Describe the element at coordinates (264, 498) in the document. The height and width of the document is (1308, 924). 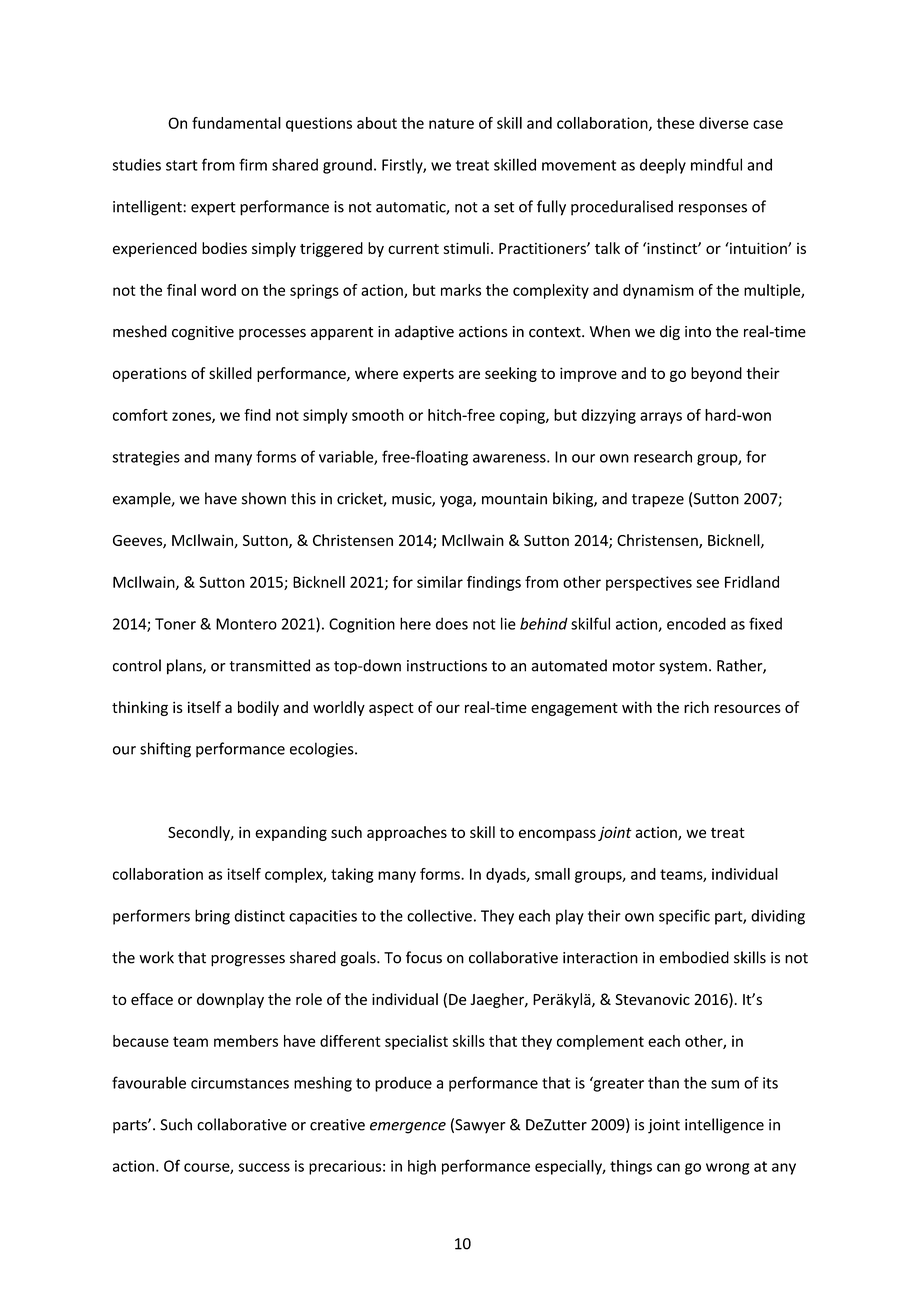
I see `shown` at that location.
